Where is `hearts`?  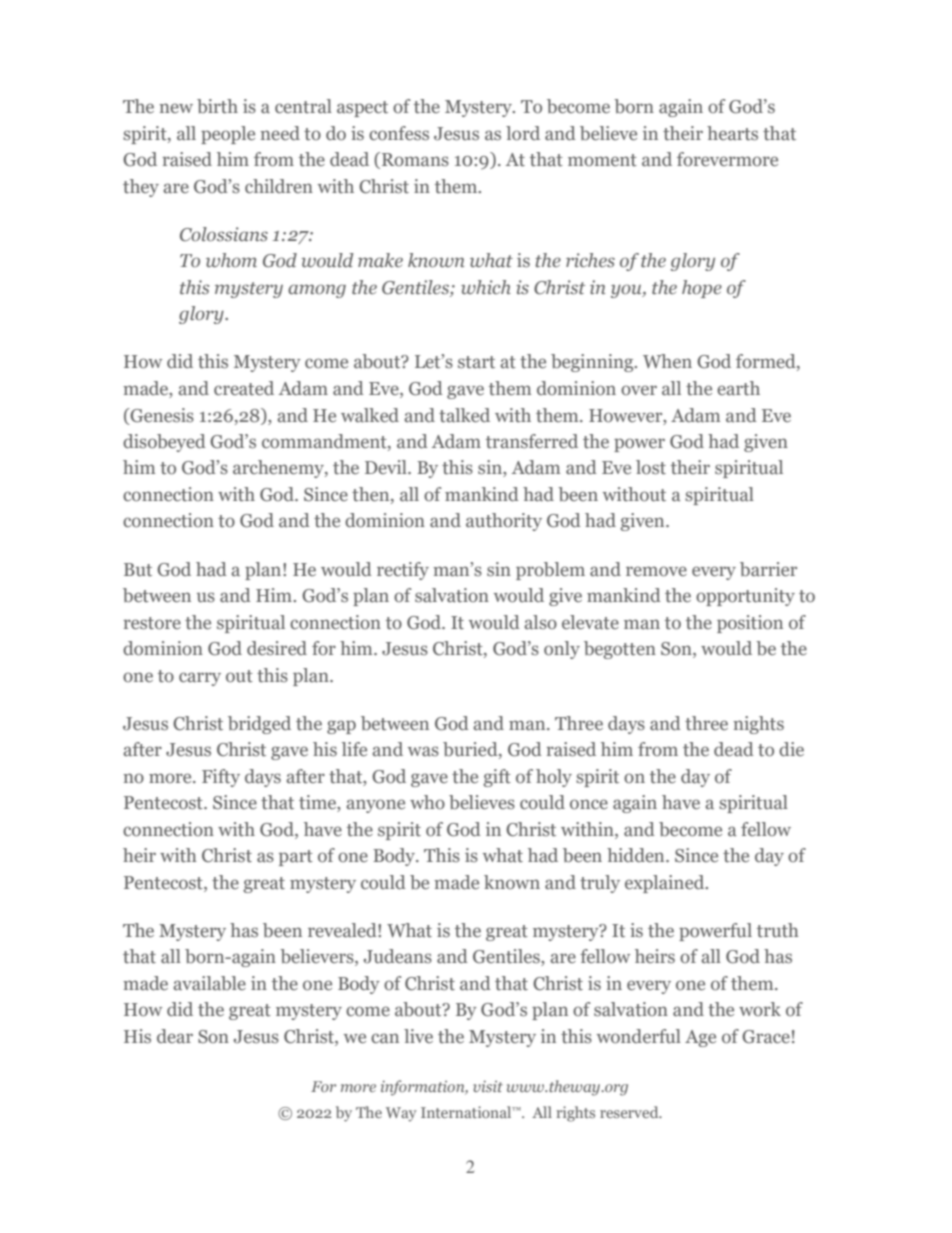 hearts is located at coordinates (732, 133).
